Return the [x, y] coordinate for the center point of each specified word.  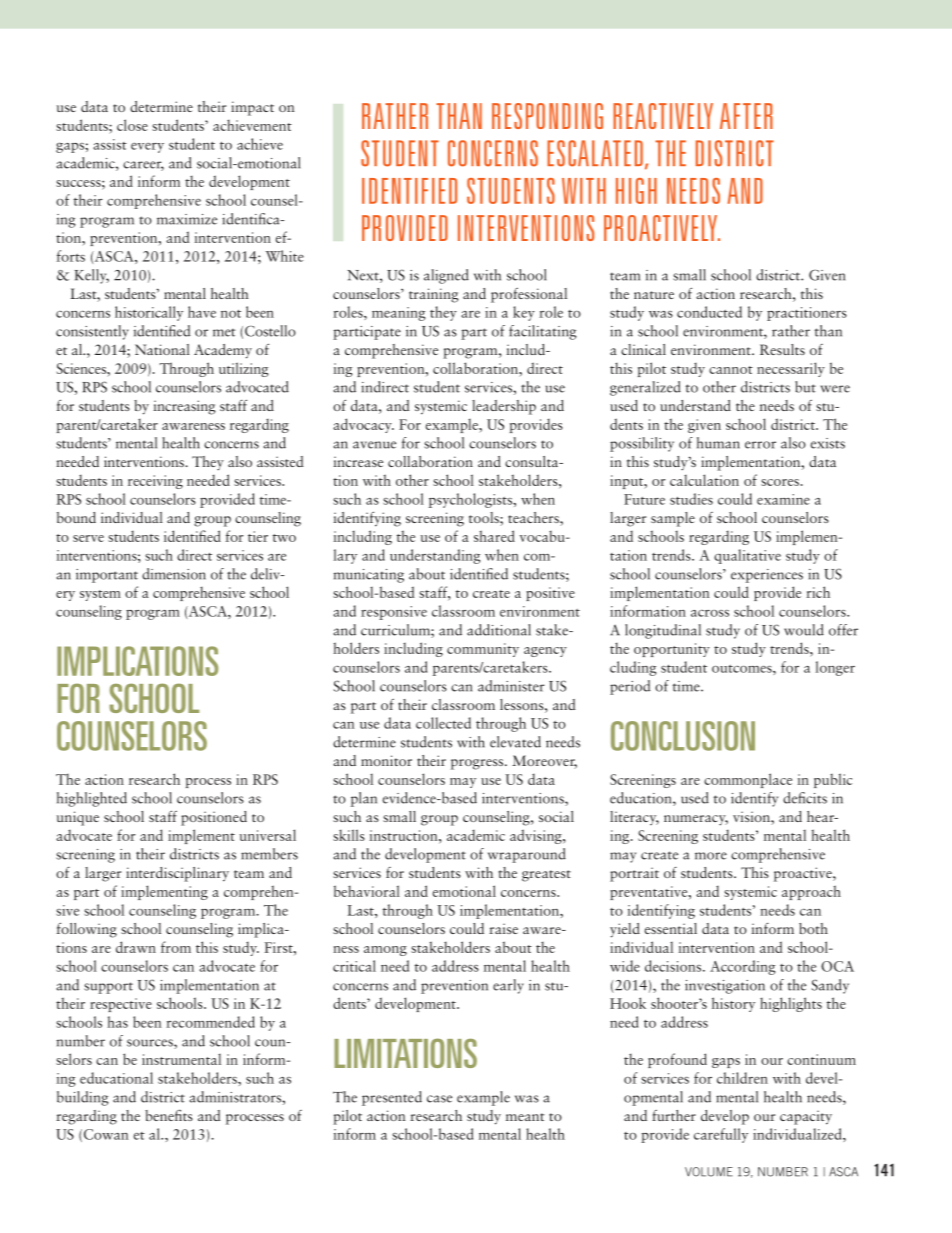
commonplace [748, 780]
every [147, 148]
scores [780, 482]
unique [78, 818]
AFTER [746, 116]
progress [478, 764]
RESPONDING [547, 116]
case [439, 1099]
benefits [169, 1115]
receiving [155, 482]
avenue [374, 445]
